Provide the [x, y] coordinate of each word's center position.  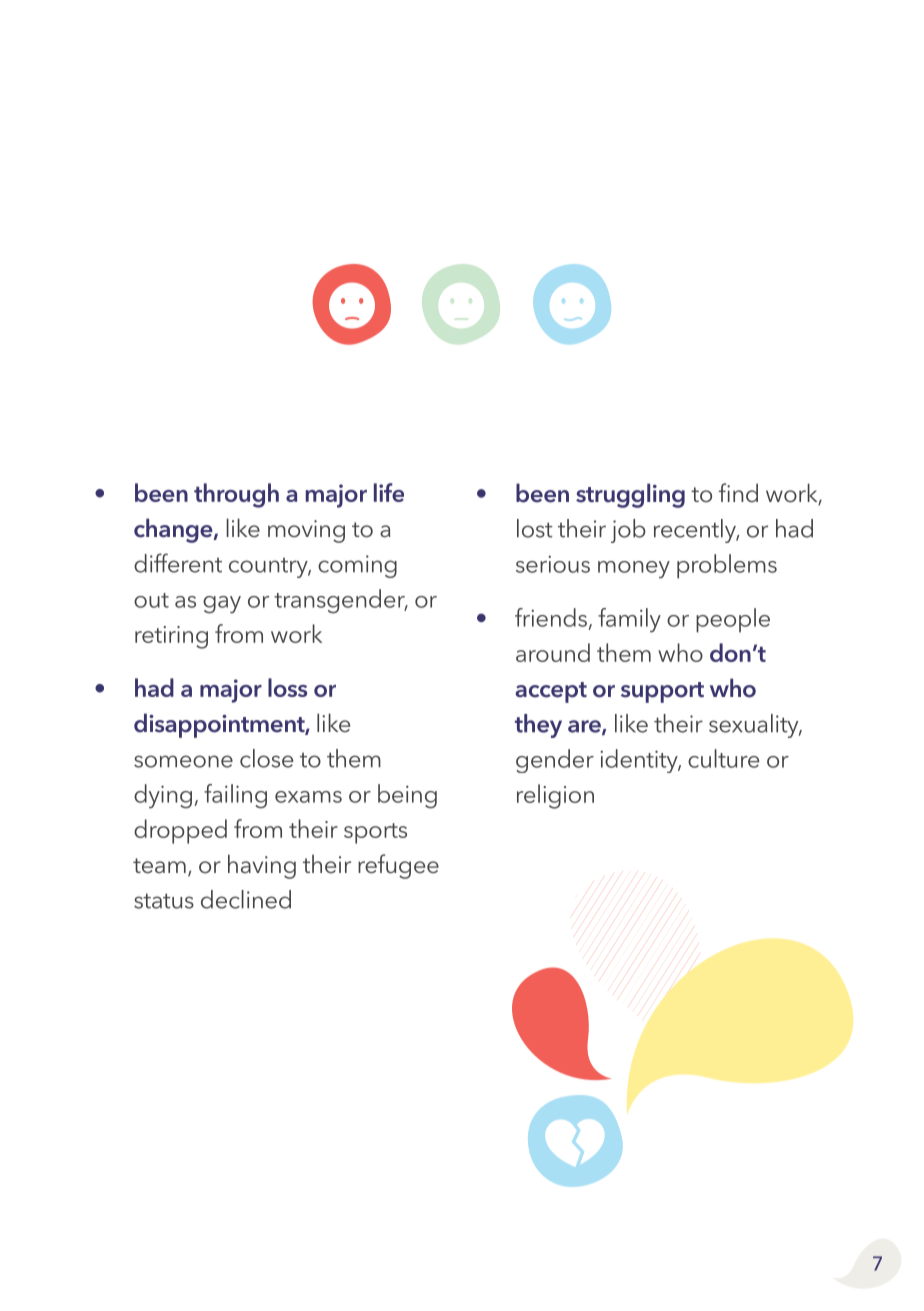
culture [723, 758]
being [407, 796]
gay [222, 605]
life [389, 492]
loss [287, 687]
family [629, 620]
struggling [630, 495]
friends [551, 617]
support [662, 692]
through [236, 495]
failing [235, 796]
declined [246, 899]
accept [551, 692]
